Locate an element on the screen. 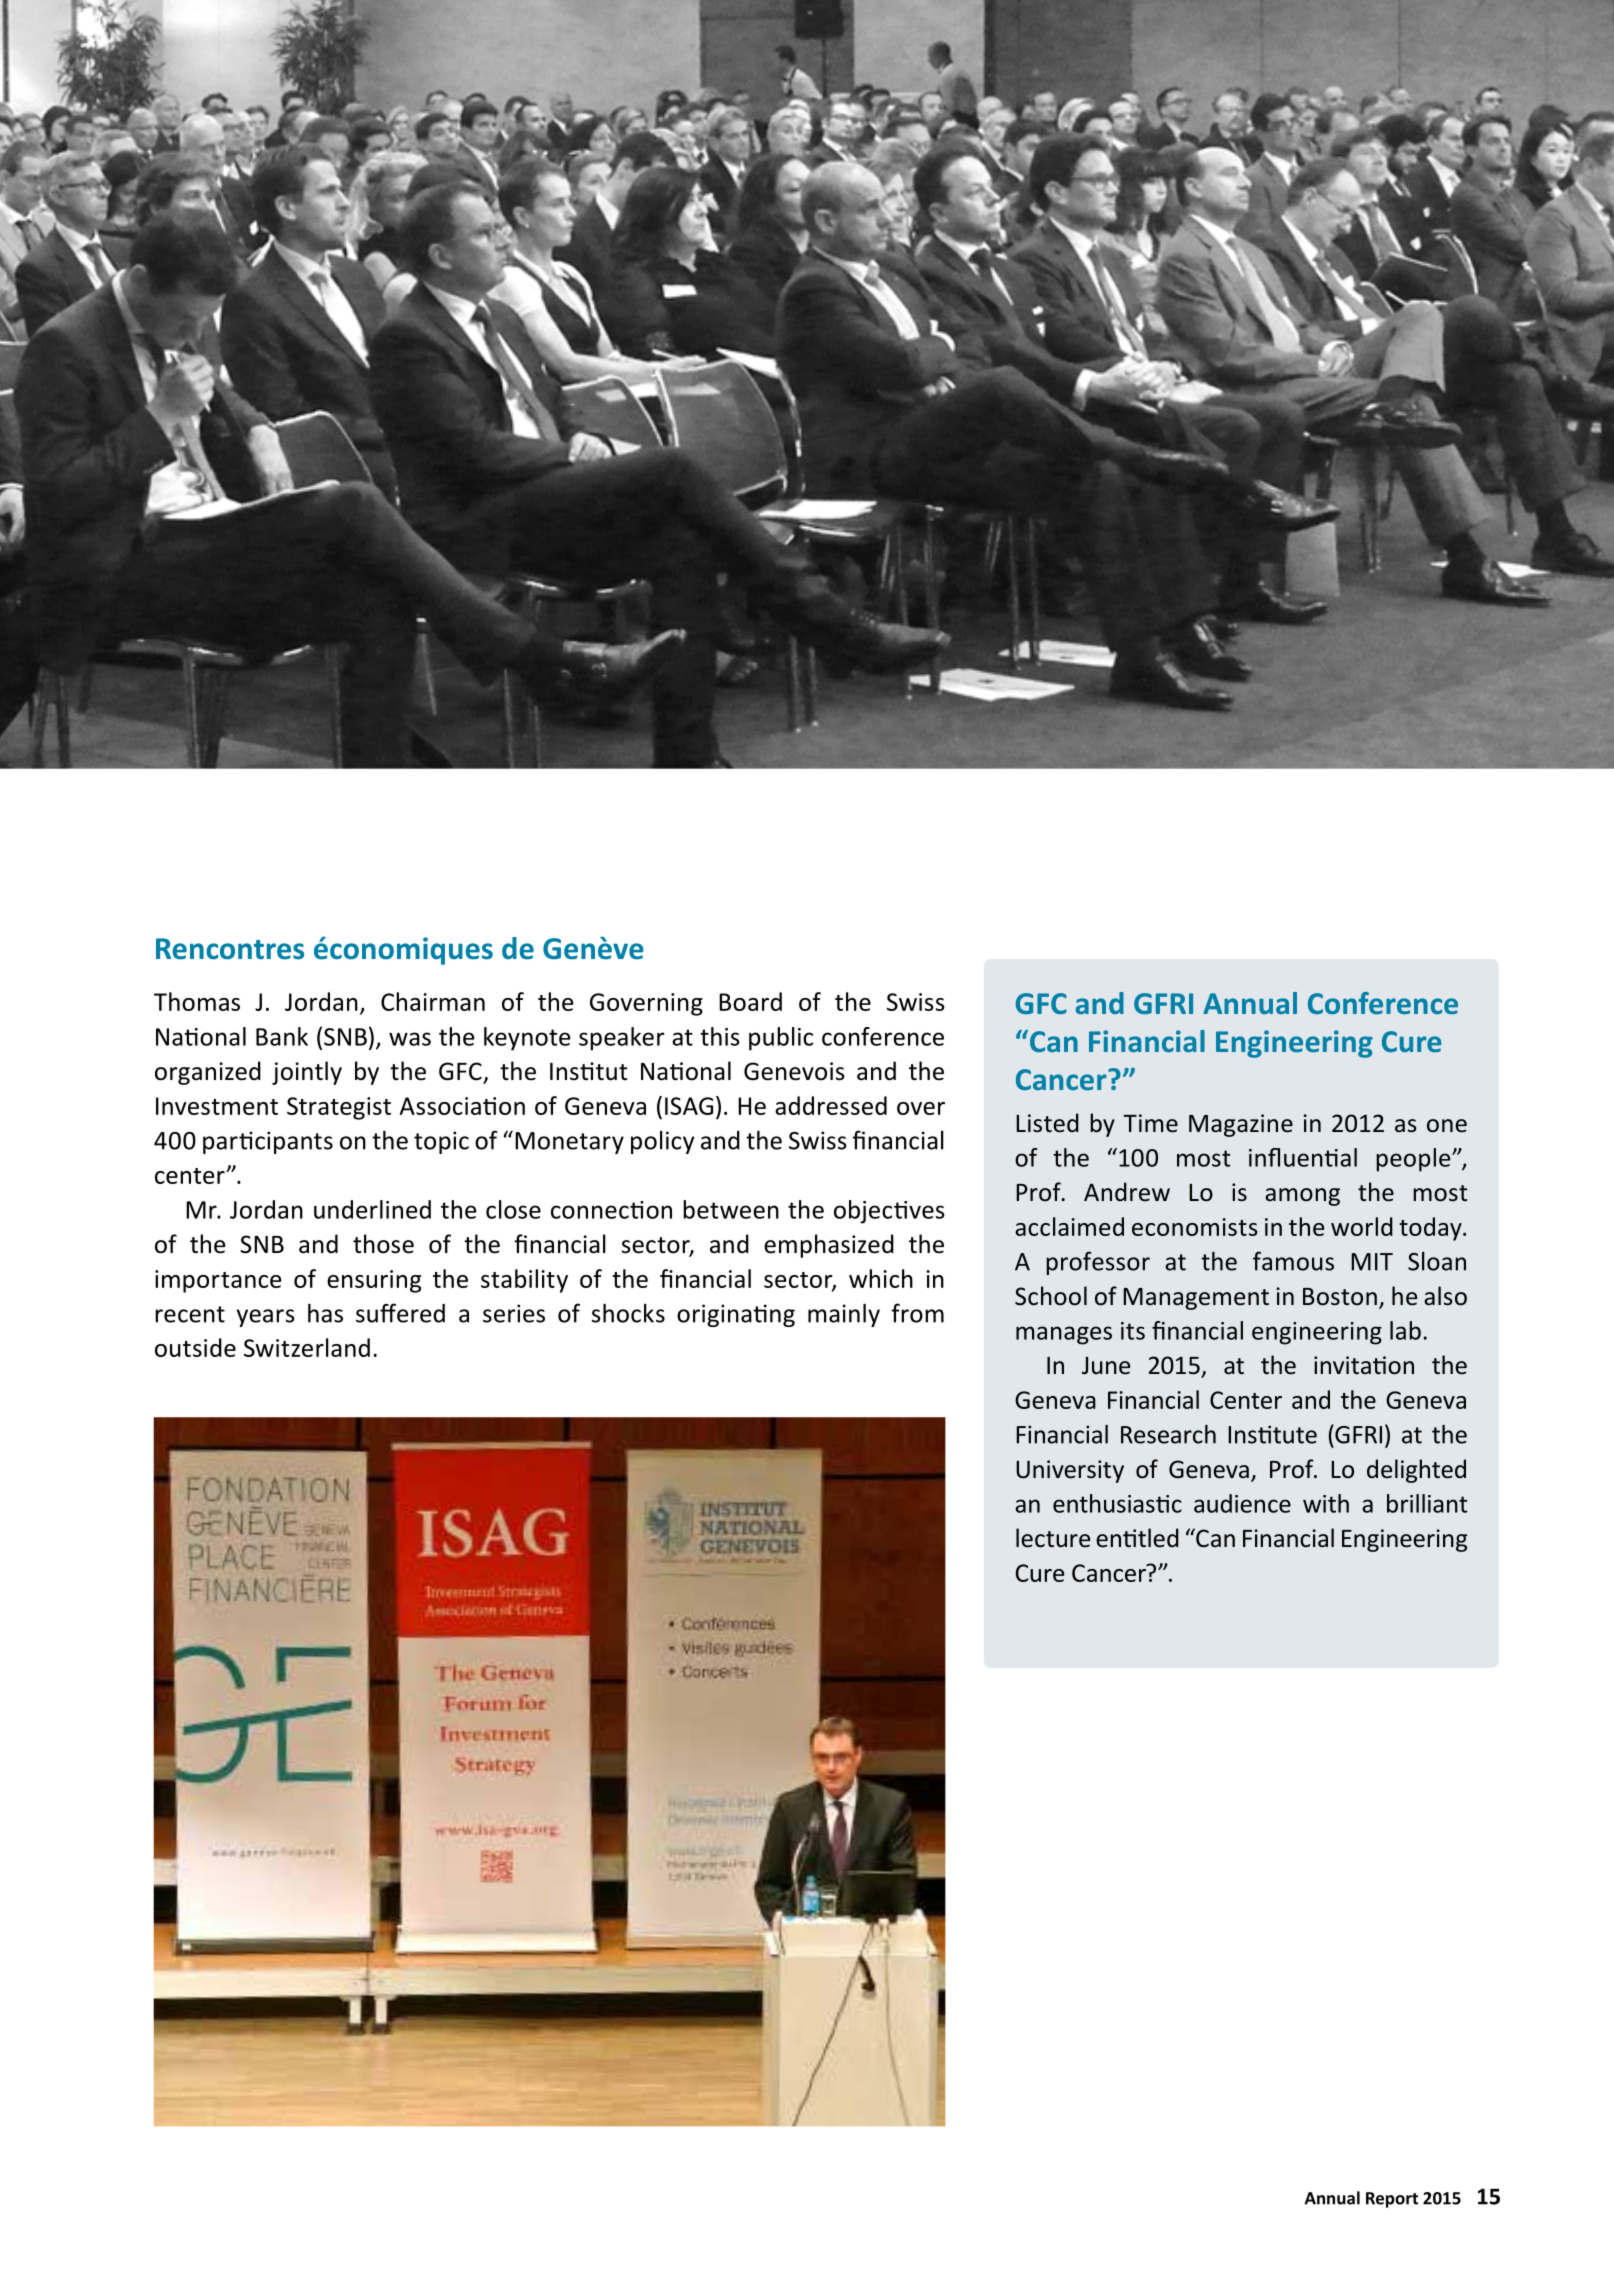 This screenshot has height=2283, width=1614. Report is located at coordinates (1392, 2200).
